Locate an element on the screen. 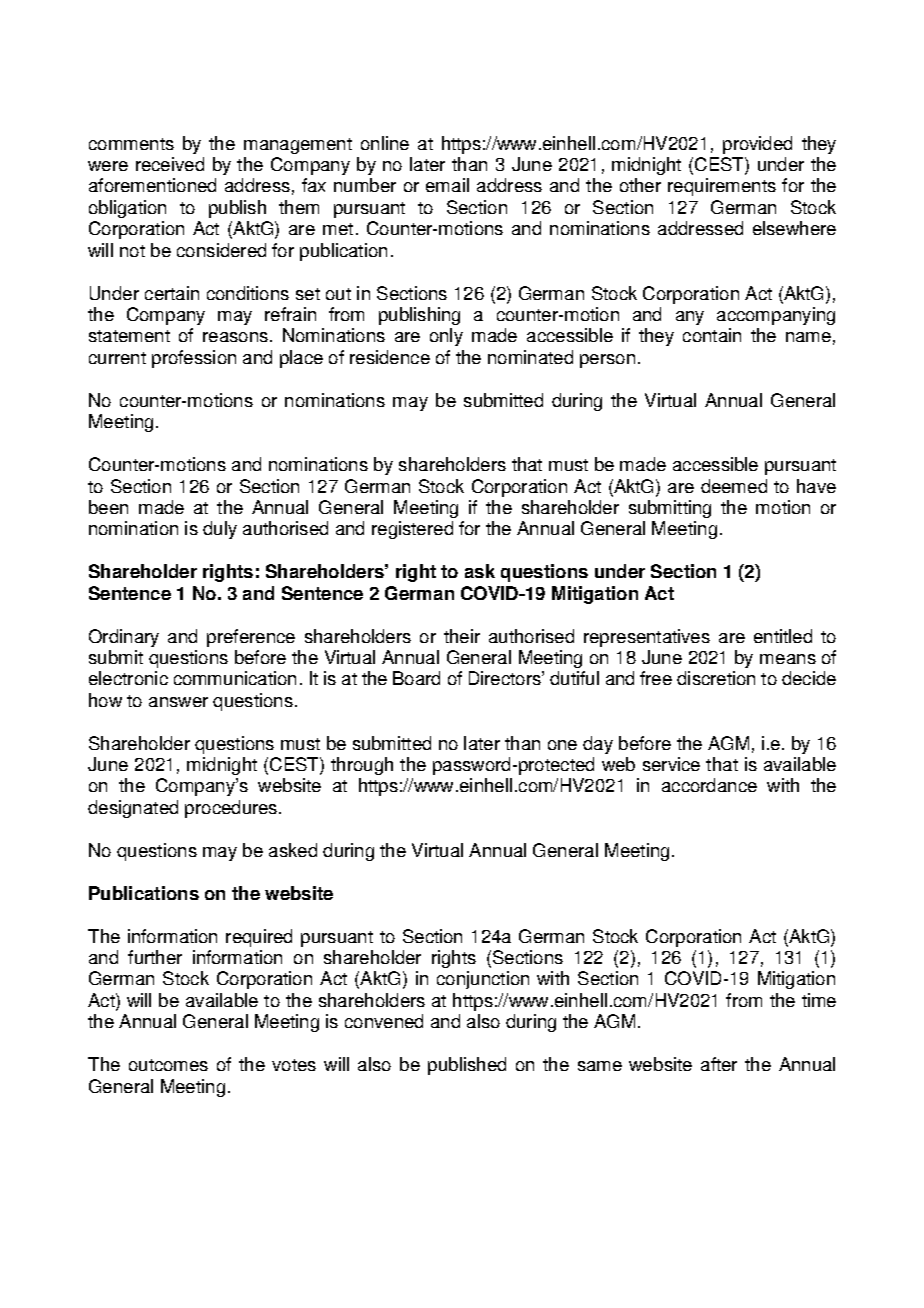 The width and height of the screenshot is (924, 1308). received is located at coordinates (170, 164).
